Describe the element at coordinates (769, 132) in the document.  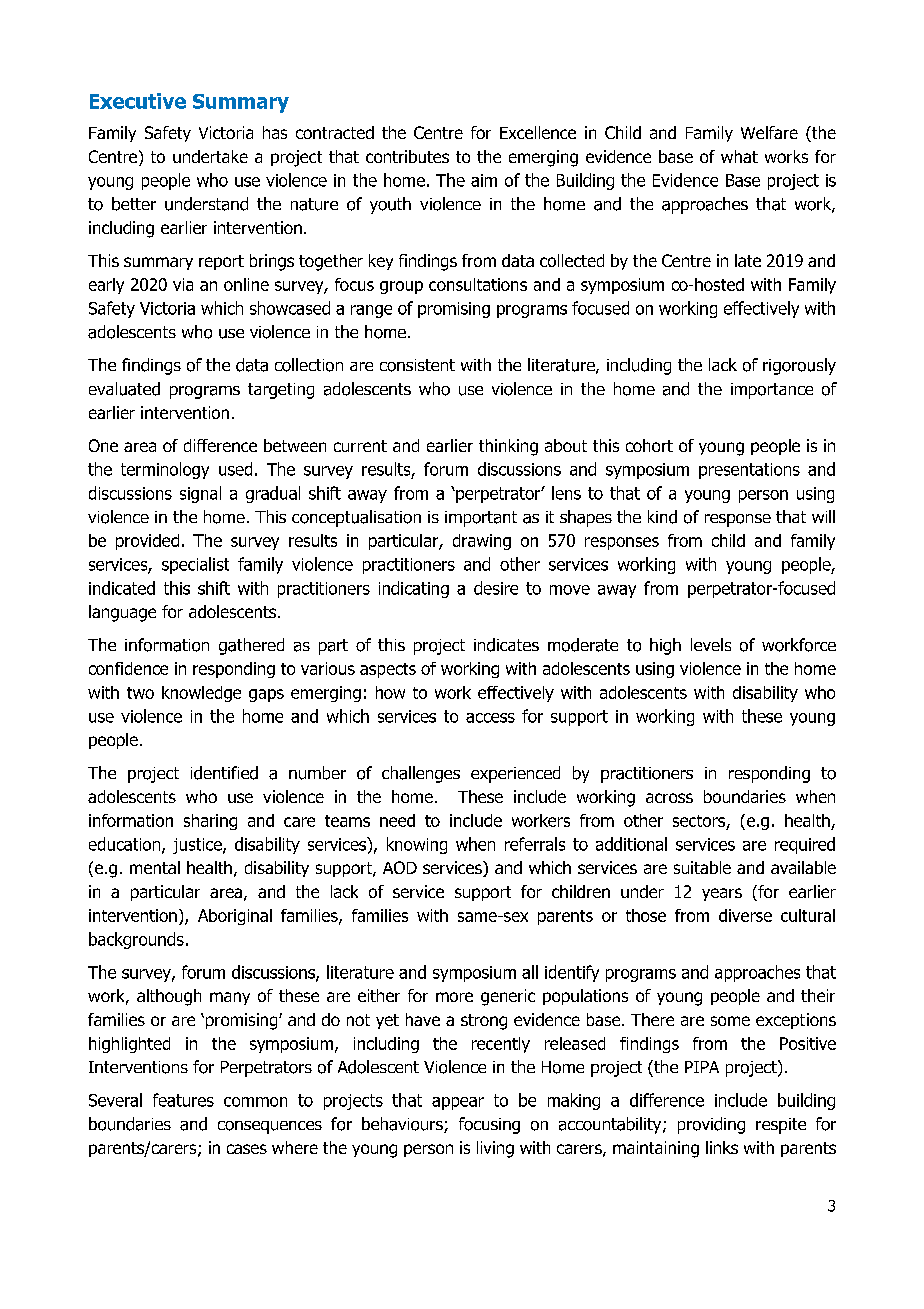
I see `Welfare` at that location.
